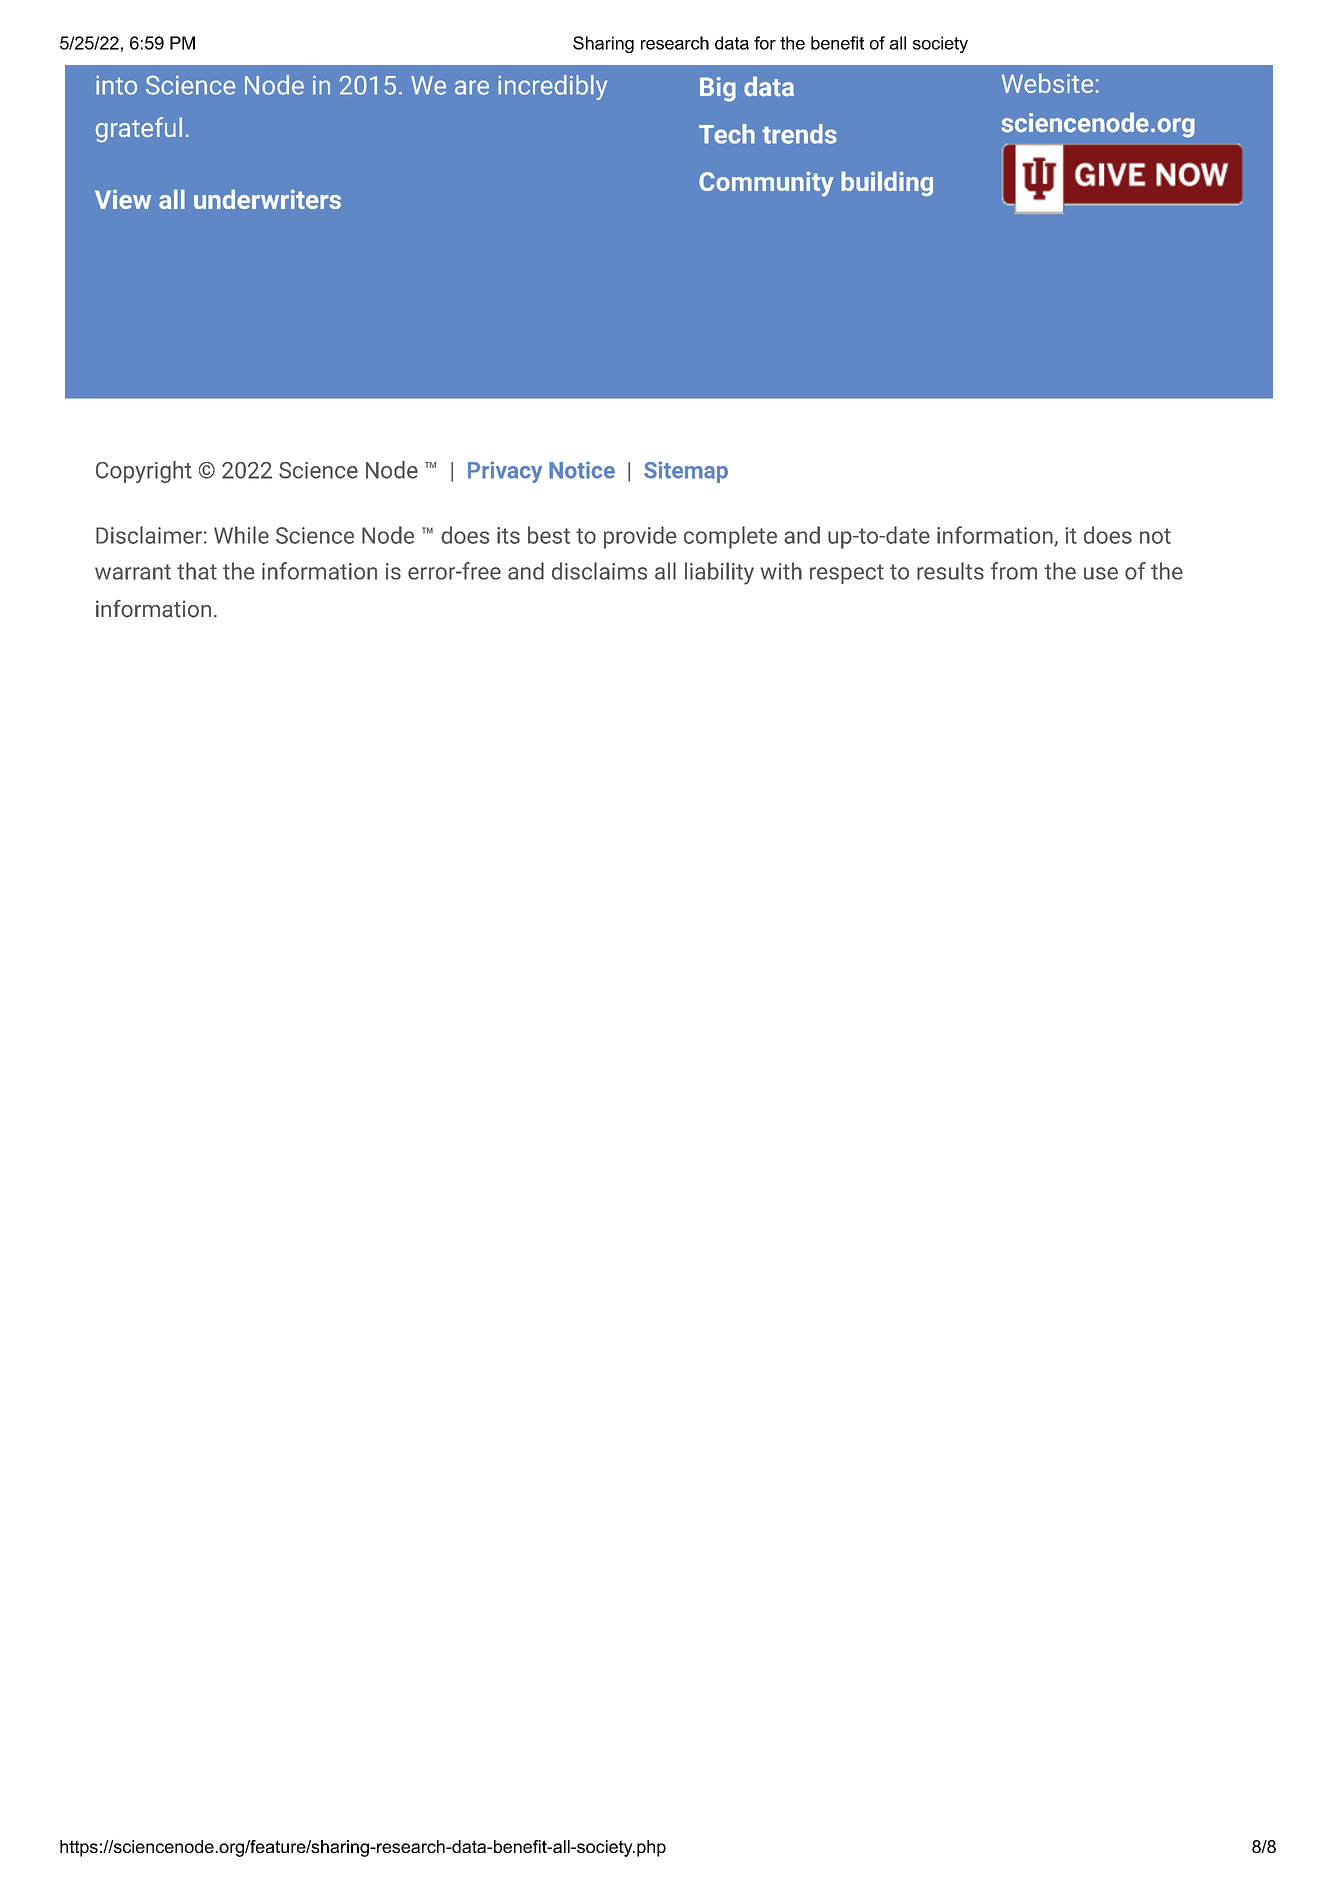 This document has height=1891, width=1336. Describe the element at coordinates (197, 571) in the document. I see `that` at that location.
